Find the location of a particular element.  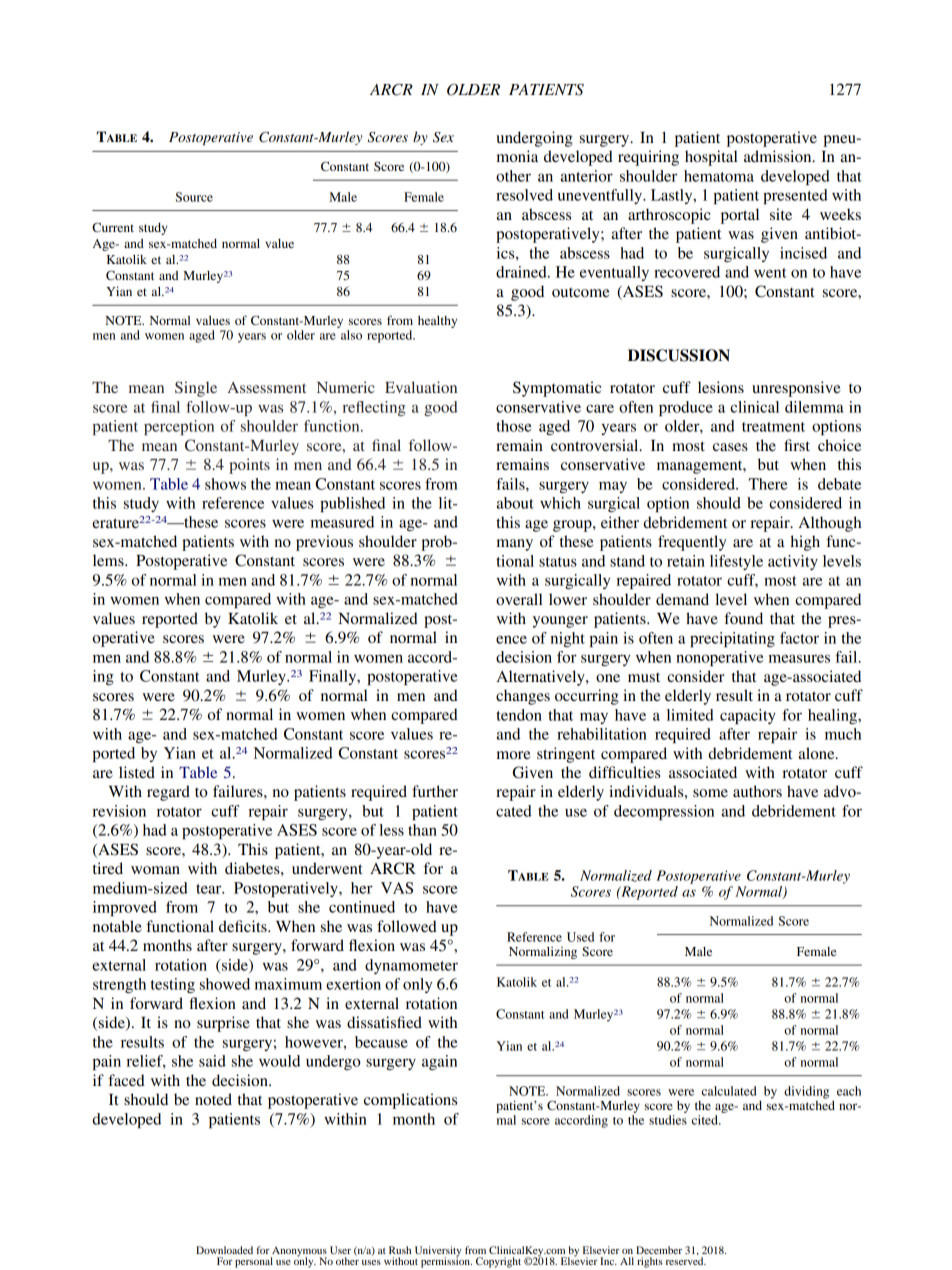

lifestyle is located at coordinates (736, 562).
